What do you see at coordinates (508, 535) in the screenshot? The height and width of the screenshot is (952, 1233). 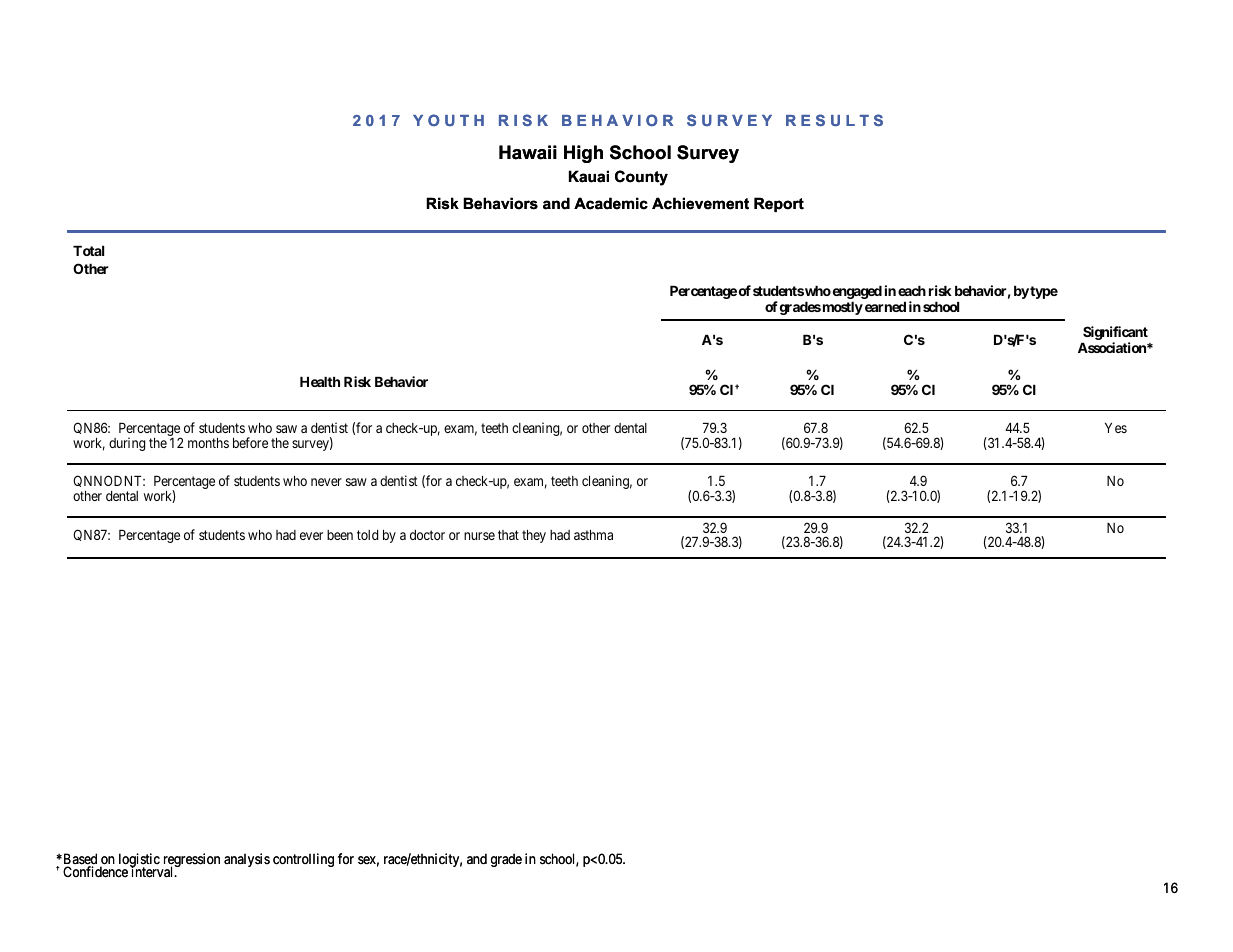 I see `that` at bounding box center [508, 535].
